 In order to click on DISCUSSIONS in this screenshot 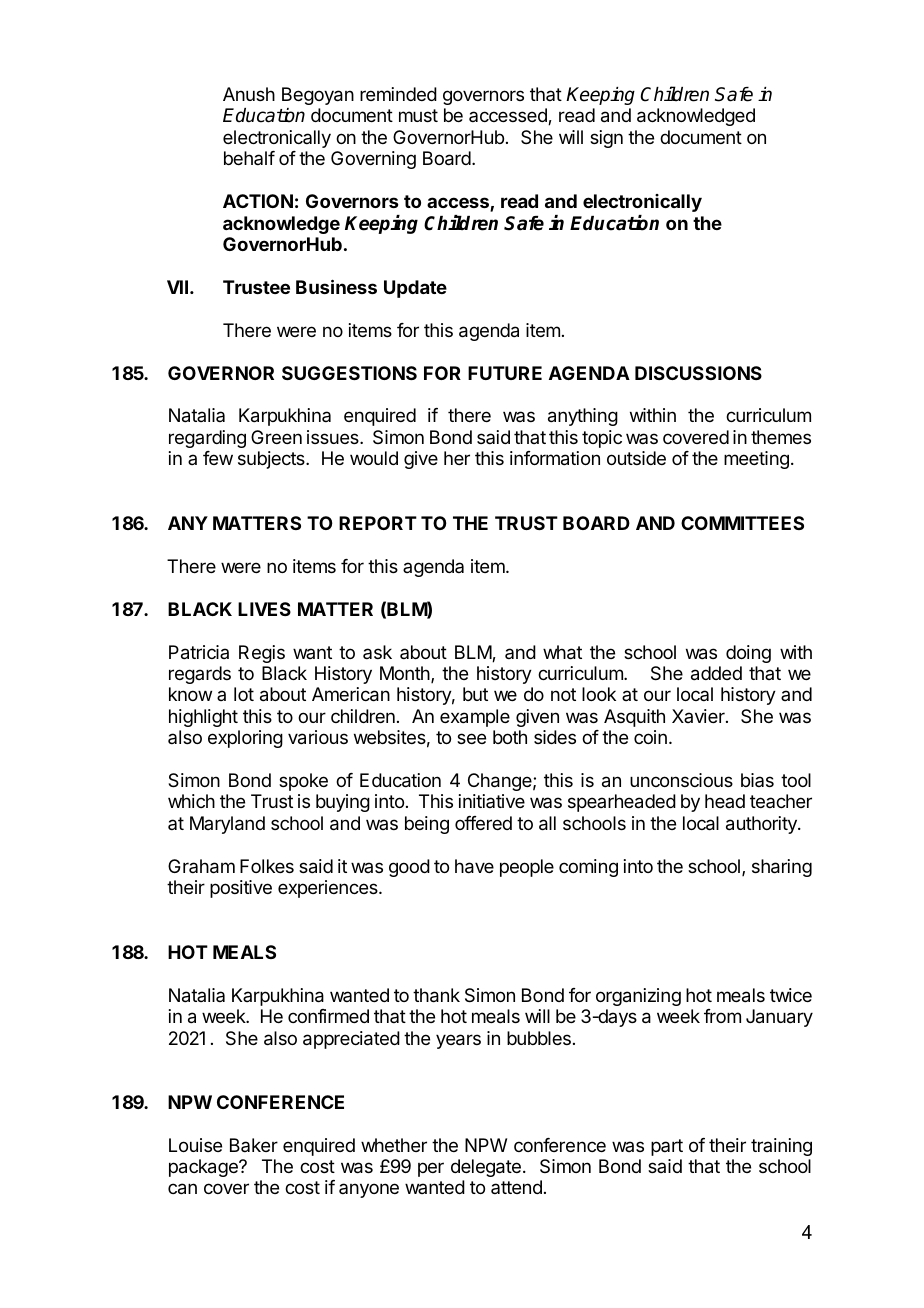, I will do `click(698, 373)`.
